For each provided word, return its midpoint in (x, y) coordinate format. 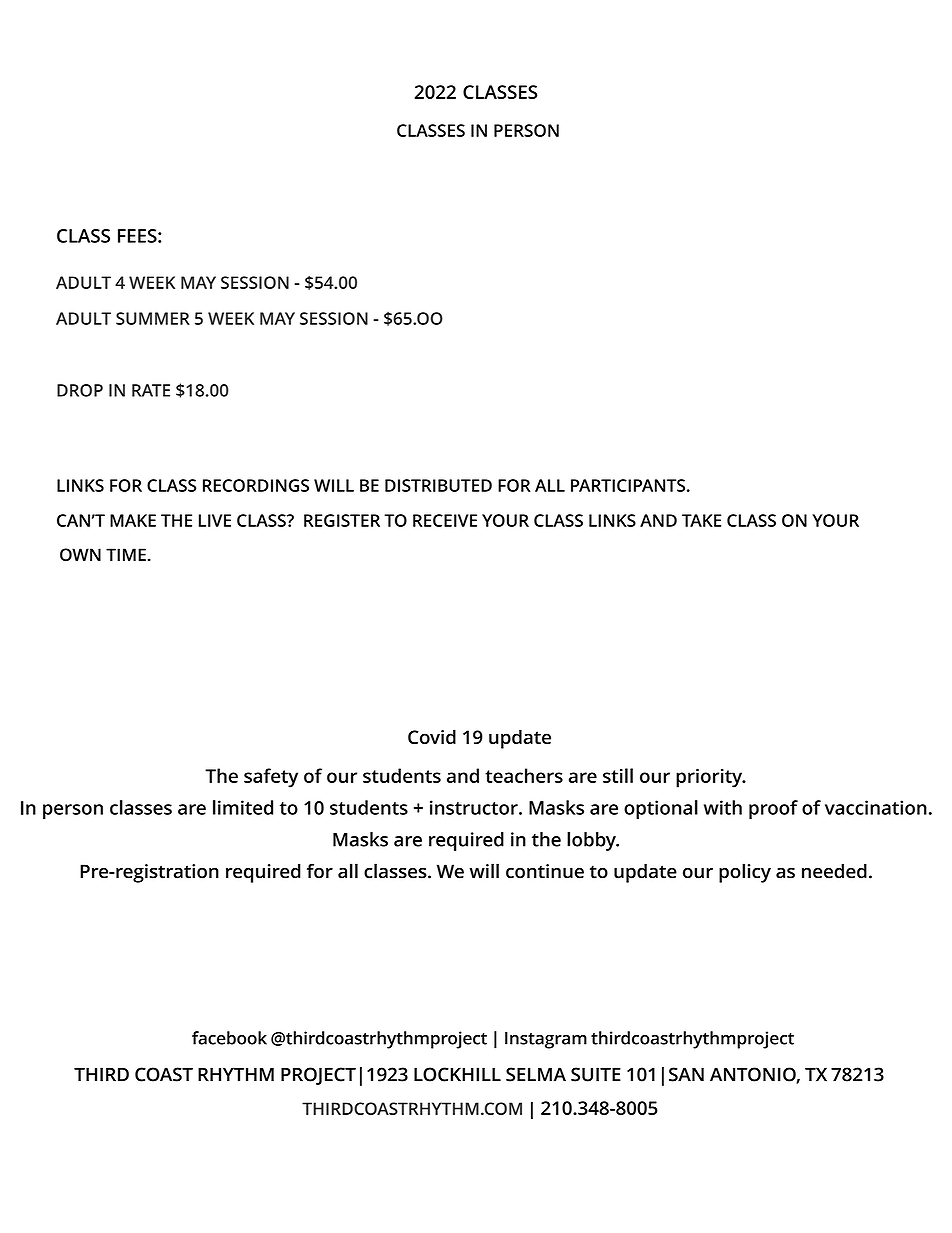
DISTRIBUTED (438, 485)
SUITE (596, 1074)
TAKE (701, 520)
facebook (229, 1038)
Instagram (546, 1040)
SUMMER (153, 318)
